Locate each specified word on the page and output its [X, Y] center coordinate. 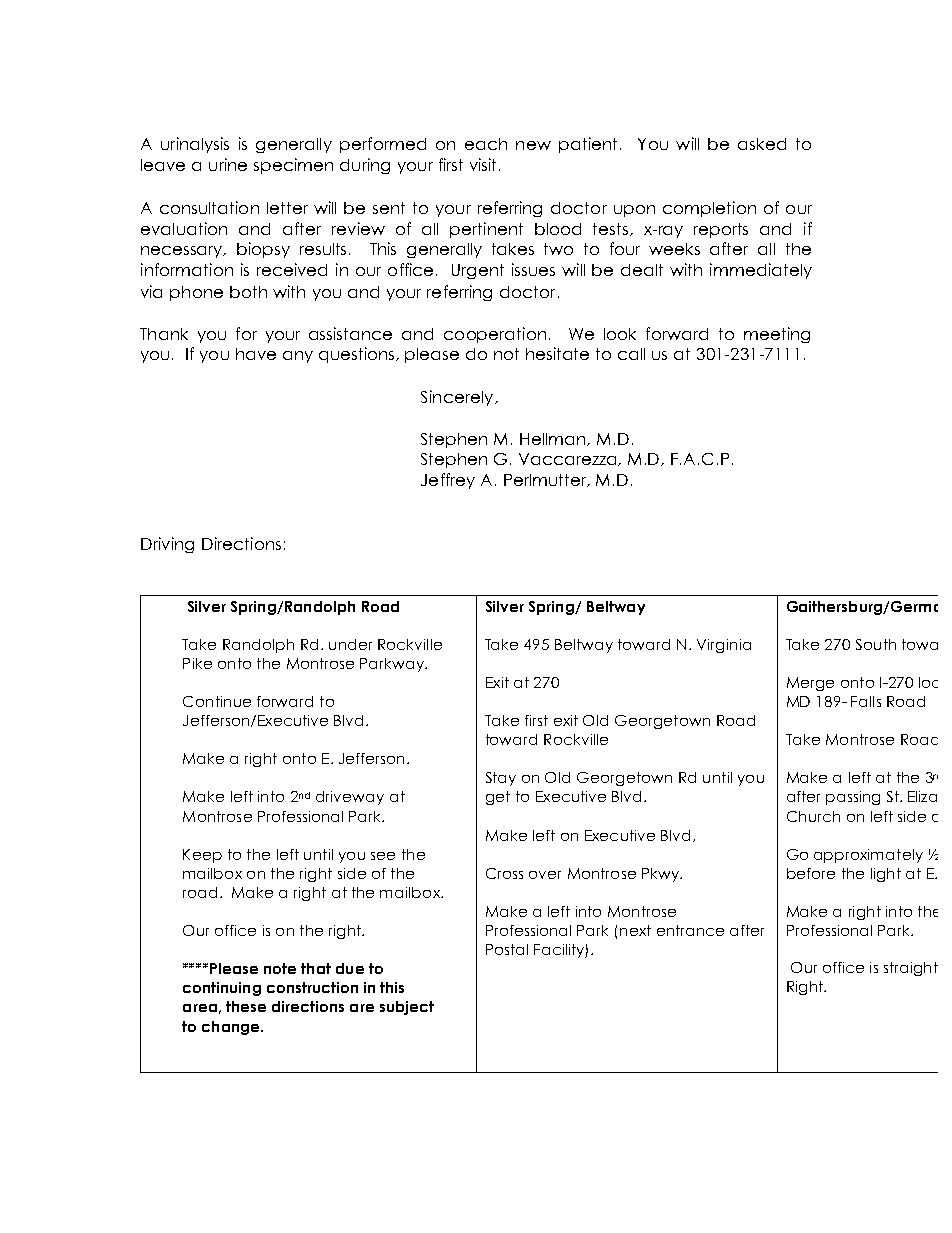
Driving [167, 545]
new [533, 145]
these [246, 1006]
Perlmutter [546, 480]
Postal [507, 949]
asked [762, 144]
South [876, 644]
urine [228, 164]
